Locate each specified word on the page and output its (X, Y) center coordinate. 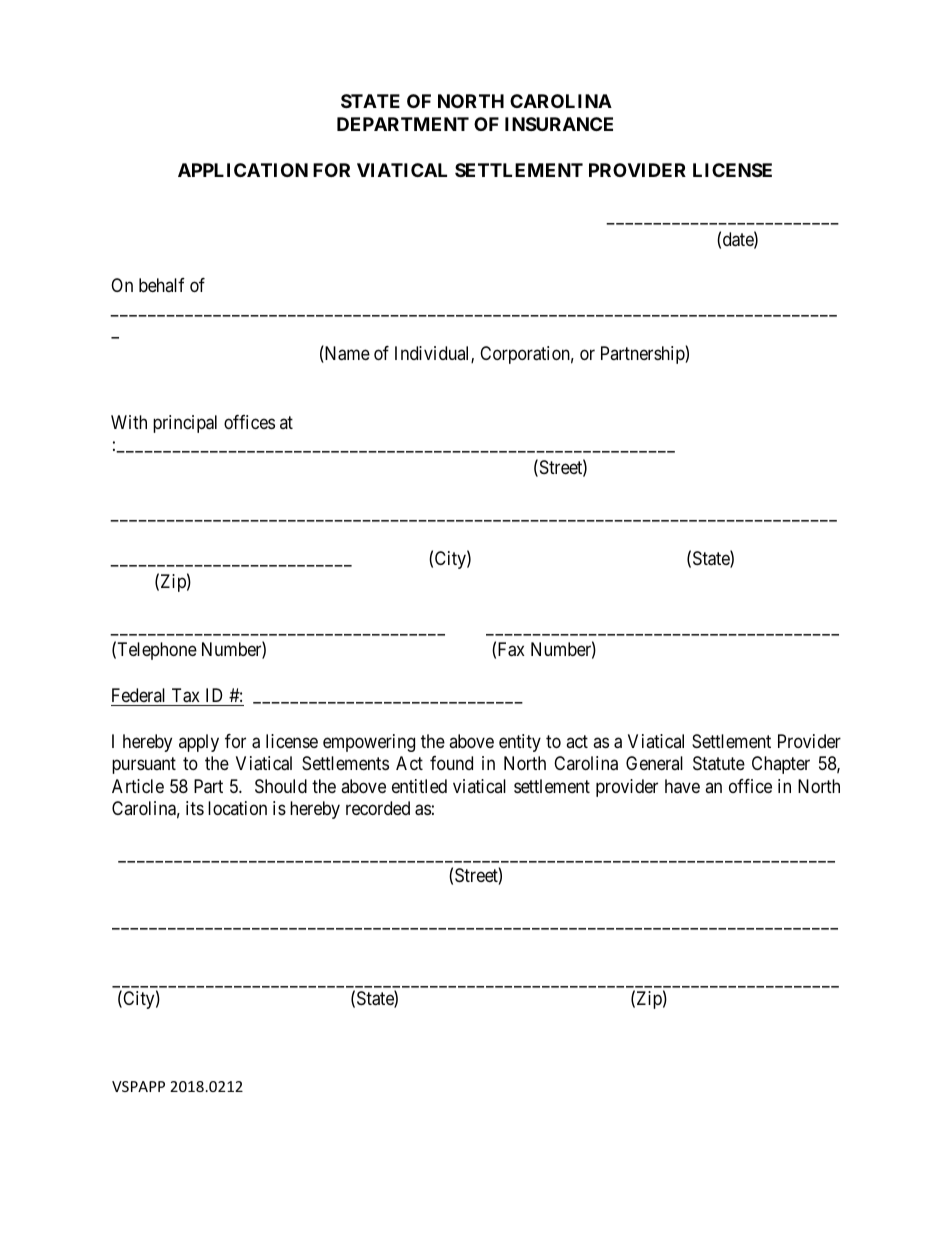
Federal (138, 695)
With (129, 422)
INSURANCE (559, 124)
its (195, 808)
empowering (369, 743)
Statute (719, 763)
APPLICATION (243, 170)
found (451, 763)
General (654, 763)
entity (520, 743)
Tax (186, 695)
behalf (162, 285)
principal (185, 424)
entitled (419, 786)
